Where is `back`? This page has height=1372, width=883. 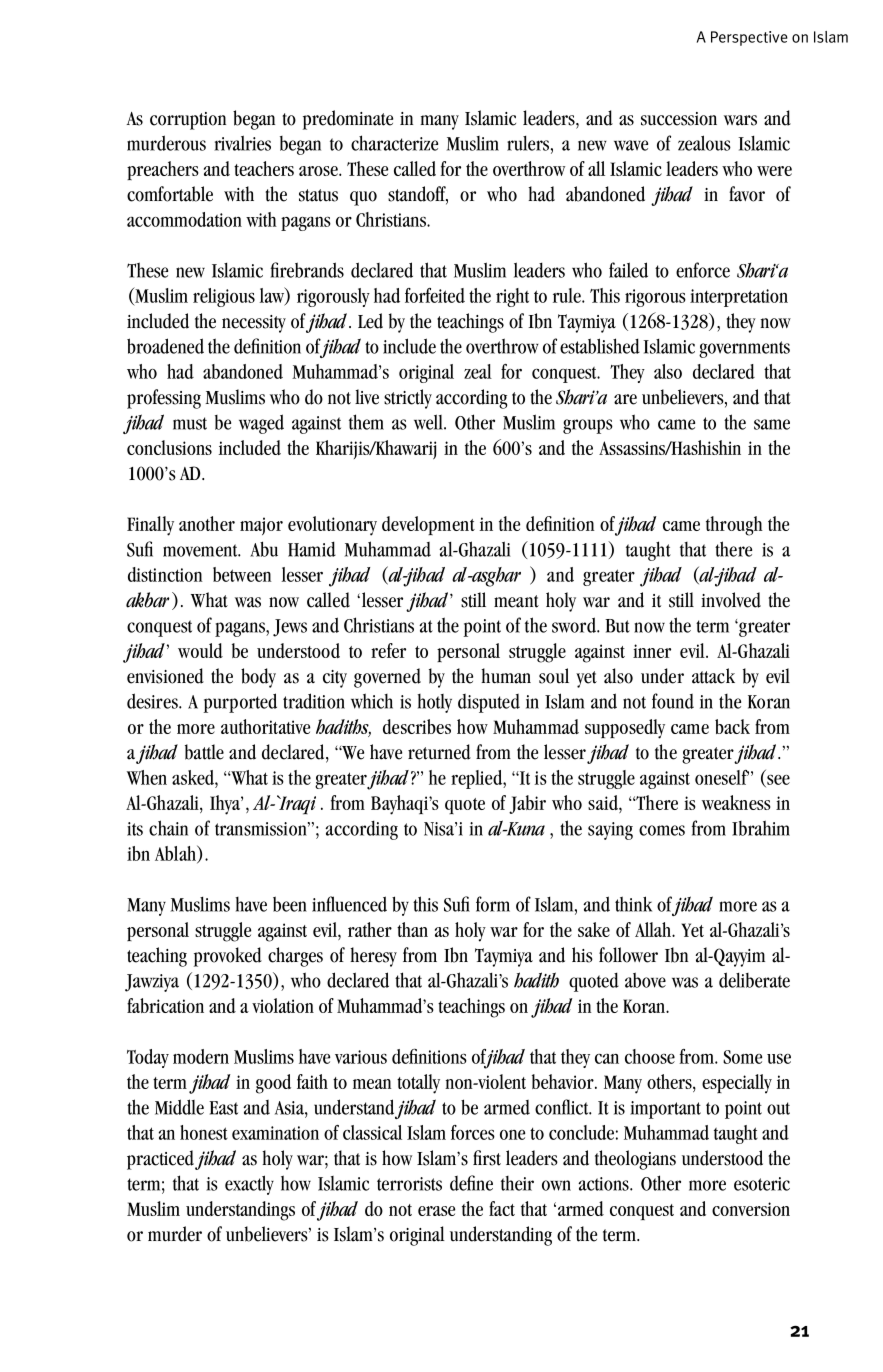 back is located at coordinates (732, 726).
